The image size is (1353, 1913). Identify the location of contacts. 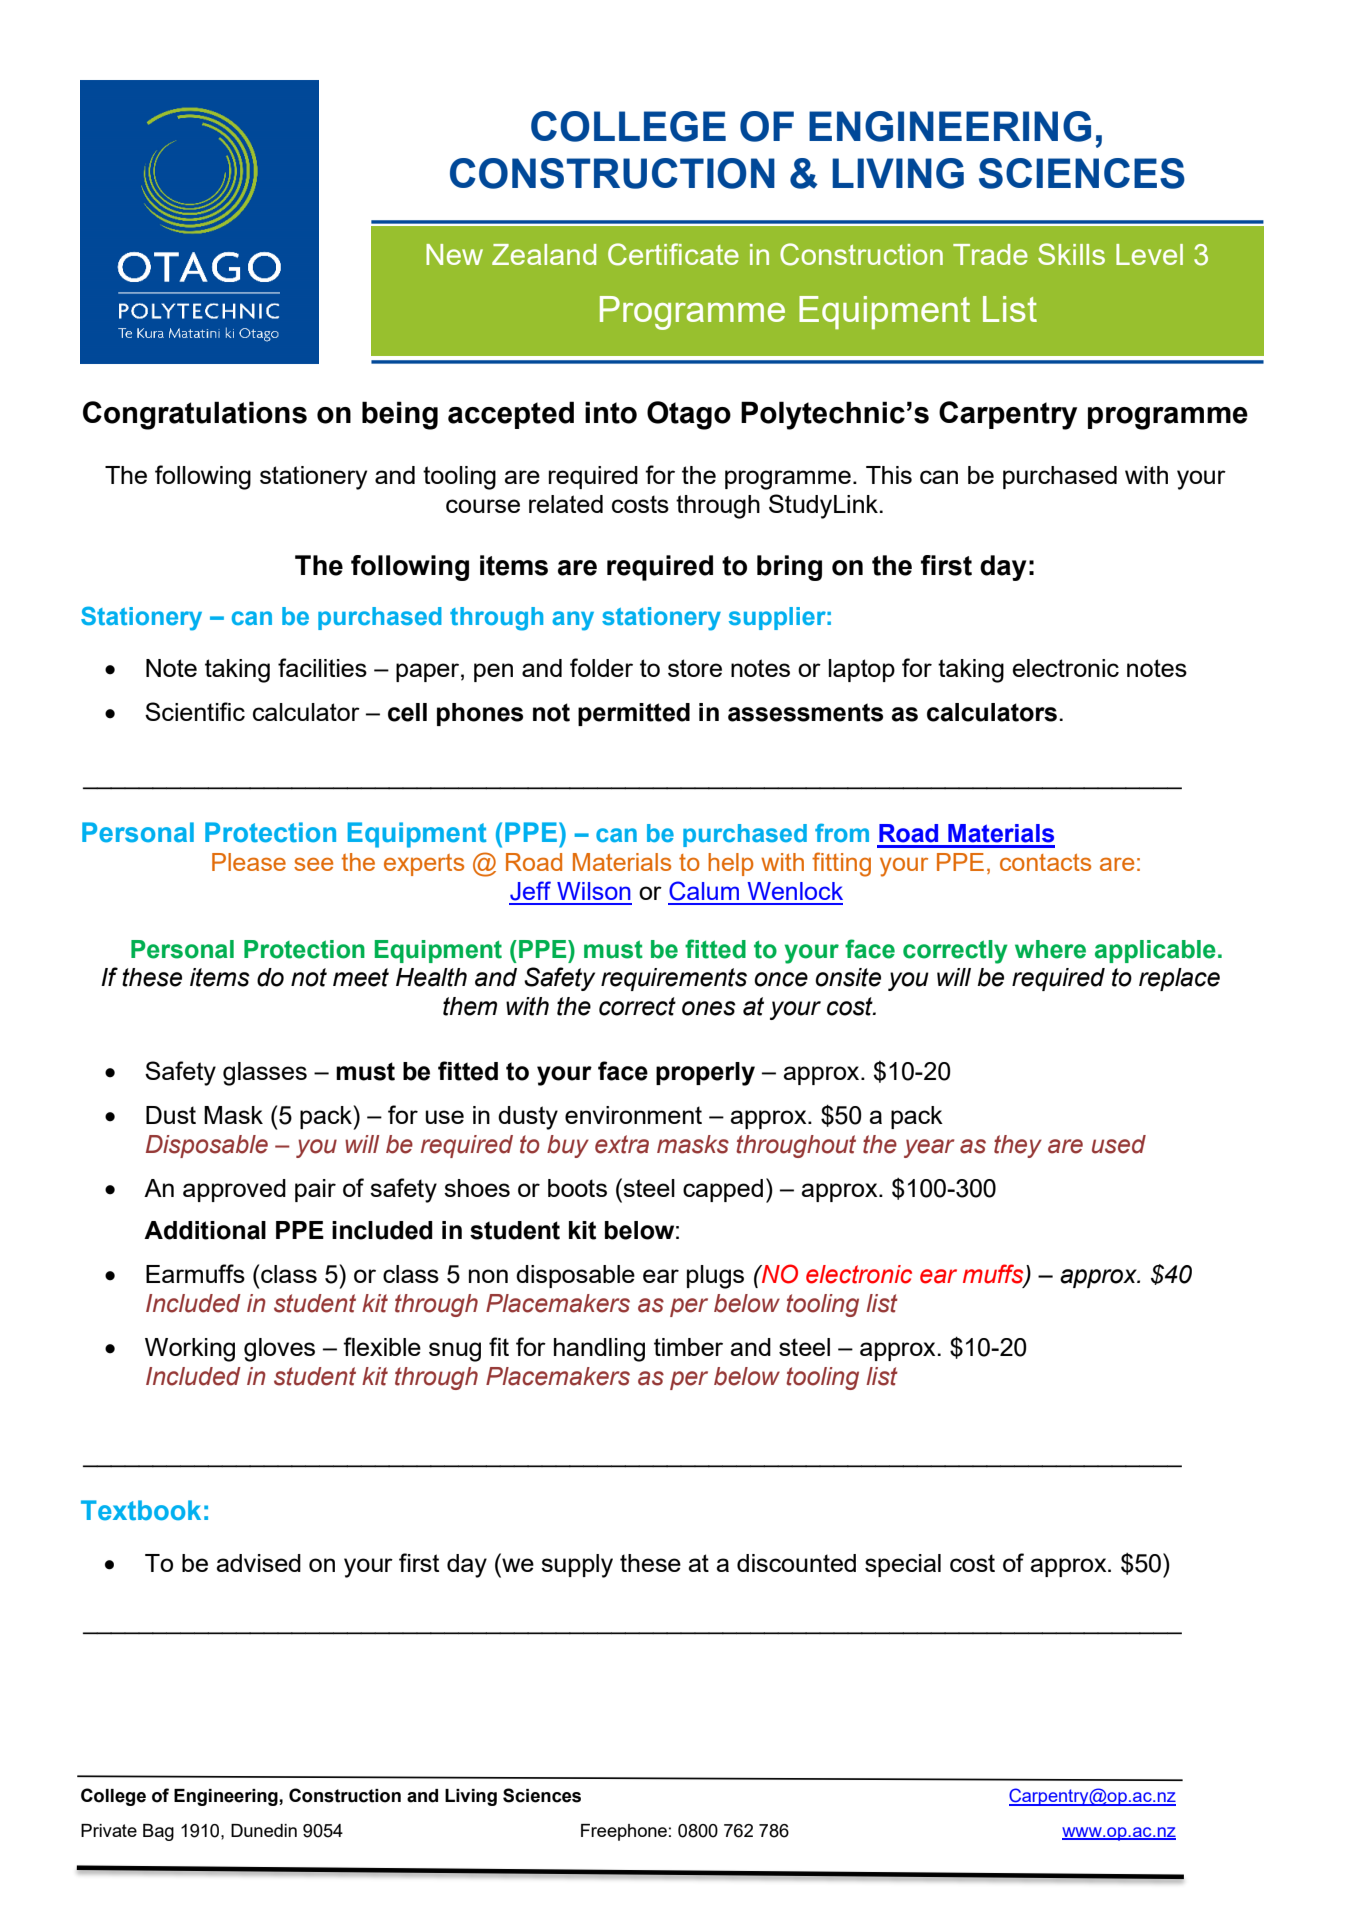
(1045, 862).
